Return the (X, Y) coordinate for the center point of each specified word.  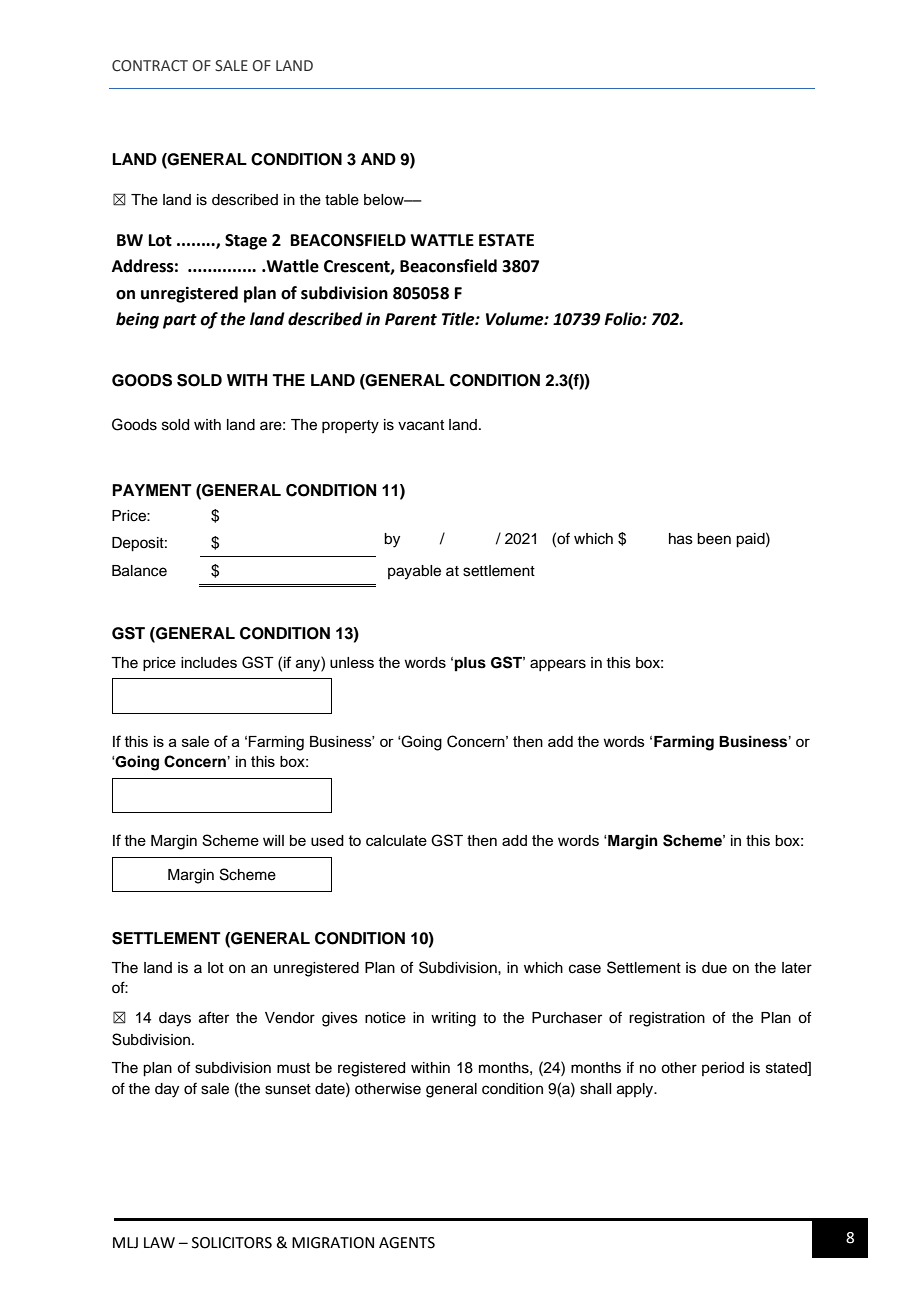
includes (209, 662)
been (714, 539)
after (214, 1017)
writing (453, 1019)
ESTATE (506, 240)
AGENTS (407, 1243)
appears (558, 665)
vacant (421, 425)
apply (636, 1090)
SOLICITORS (232, 1243)
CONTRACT (150, 66)
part (180, 321)
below (385, 200)
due (714, 968)
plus (470, 664)
